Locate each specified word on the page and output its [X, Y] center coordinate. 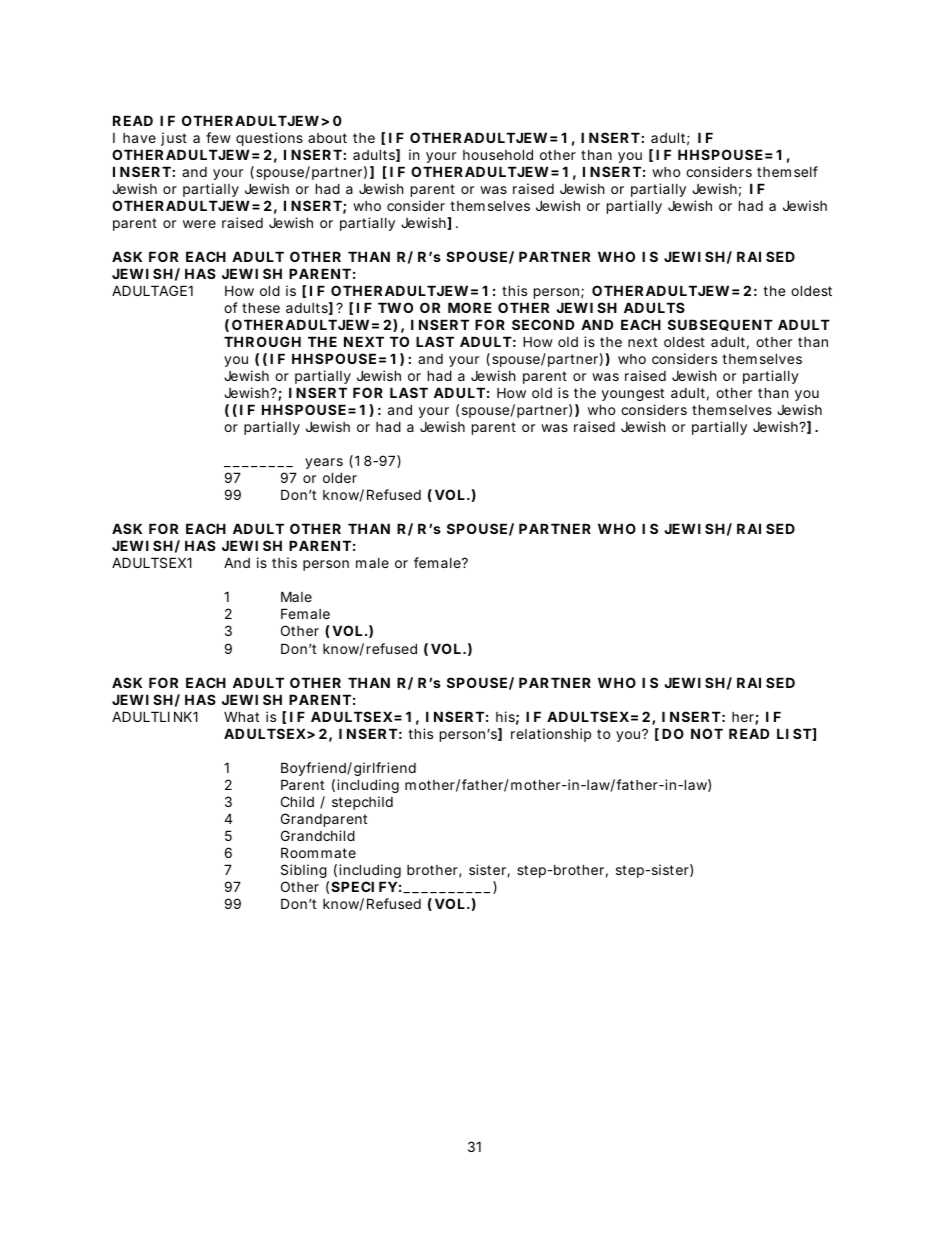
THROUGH [262, 341]
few [218, 137]
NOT [707, 733]
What [241, 716]
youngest [633, 394]
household [498, 154]
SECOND [543, 324]
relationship [551, 735]
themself [787, 171]
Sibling [304, 871]
